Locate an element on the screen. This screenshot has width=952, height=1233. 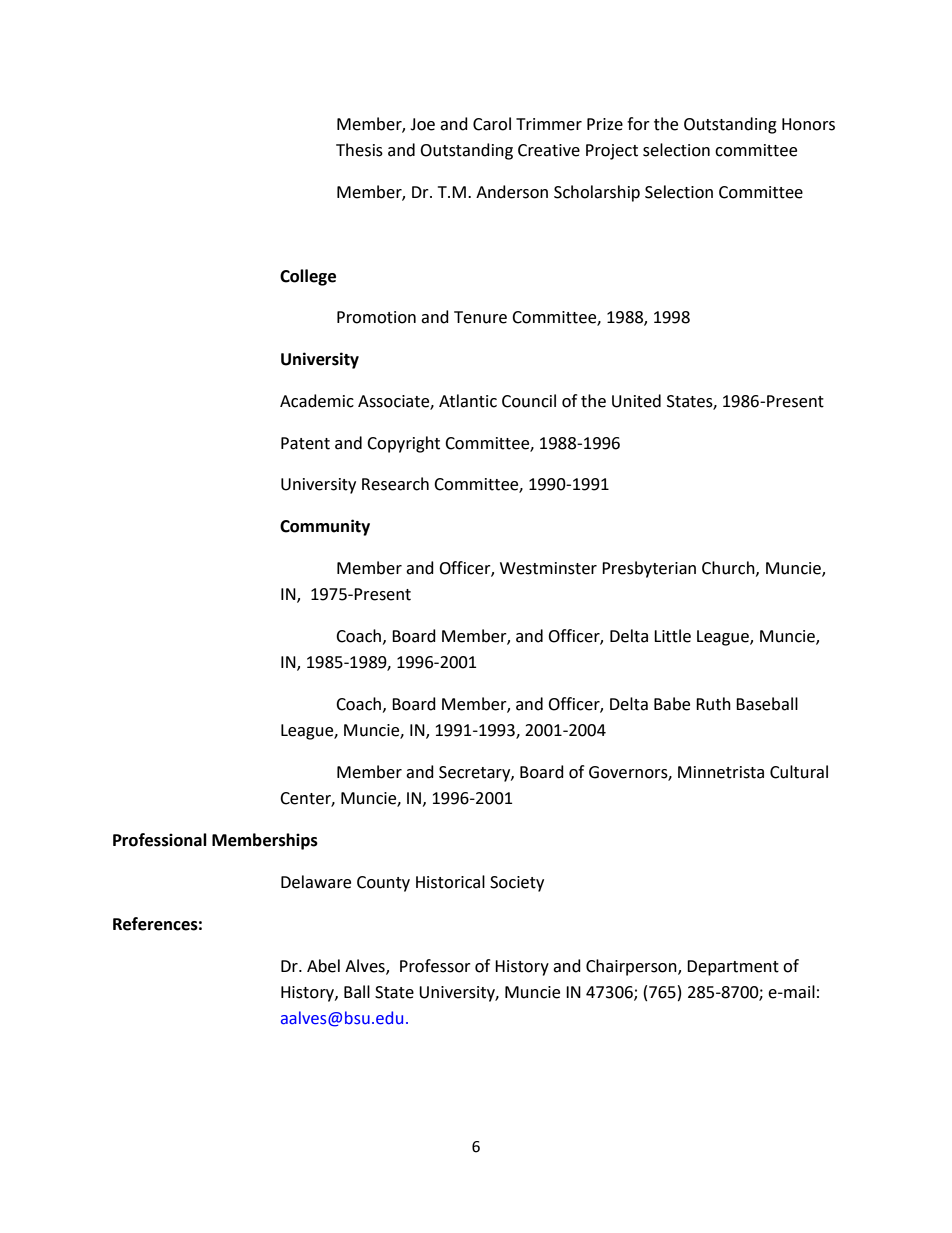
Academic is located at coordinates (317, 401).
